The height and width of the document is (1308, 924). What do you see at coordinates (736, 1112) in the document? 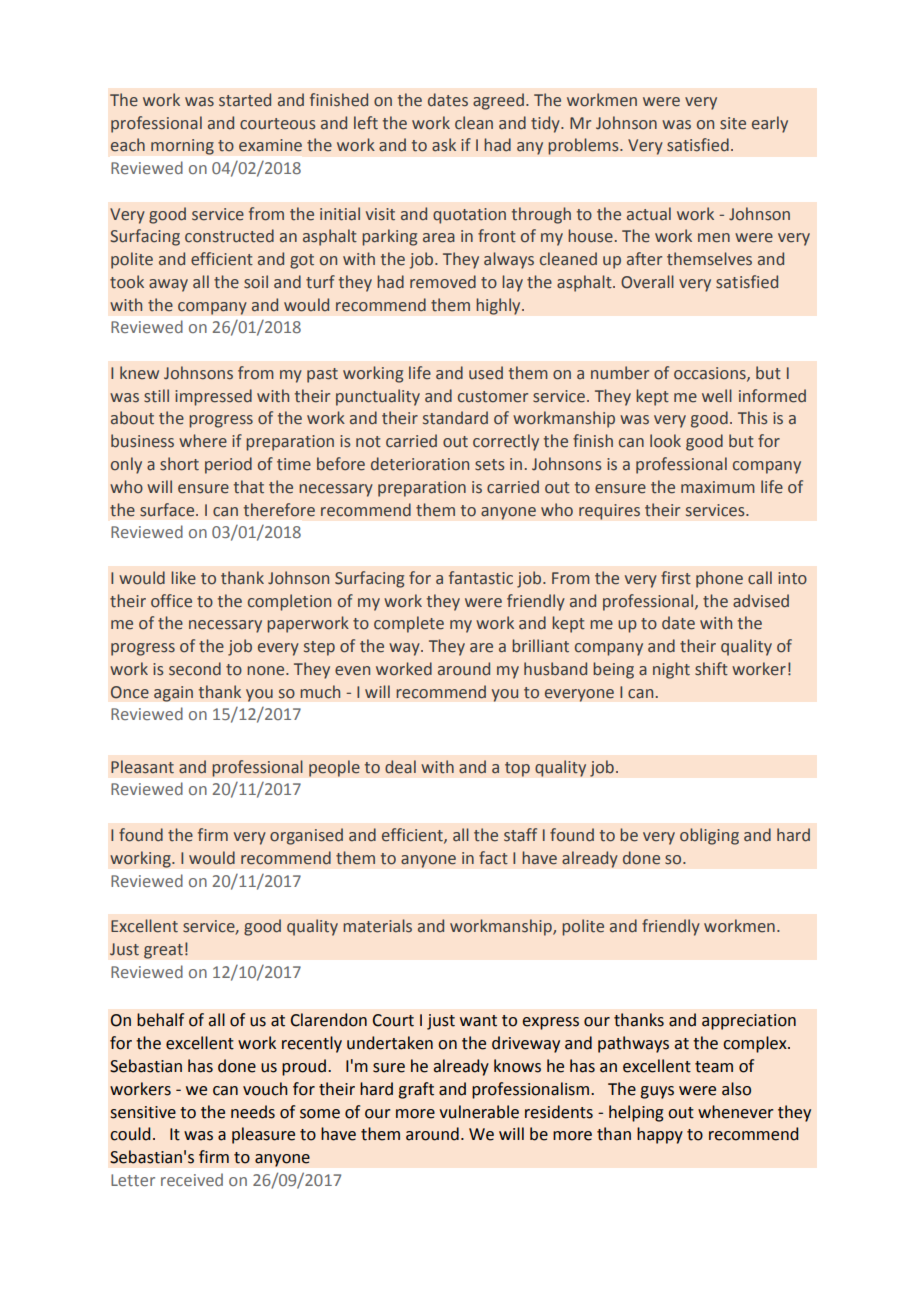
I see `whenever` at bounding box center [736, 1112].
